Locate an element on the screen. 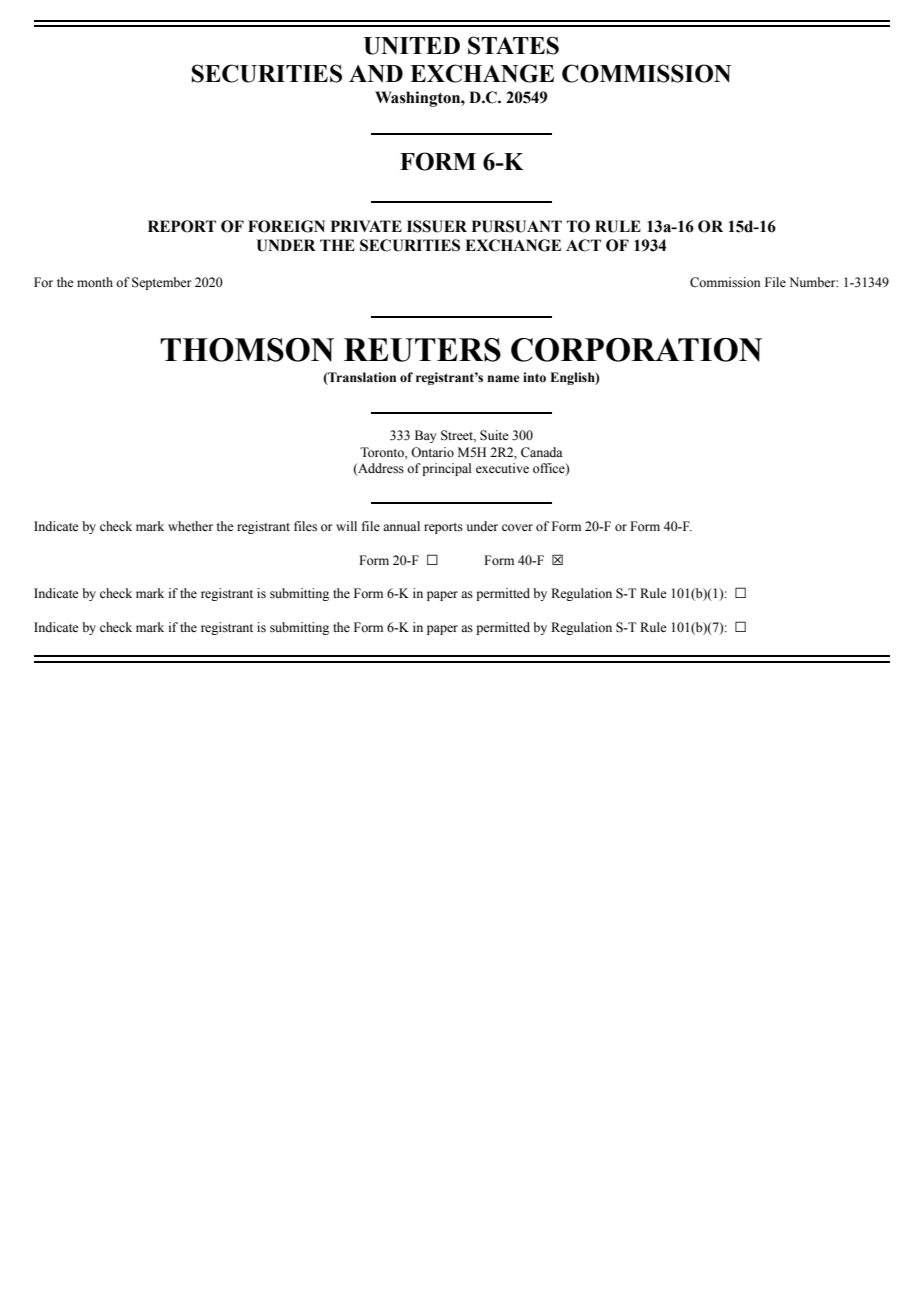 The image size is (924, 1308). PURSUANT is located at coordinates (517, 226).
